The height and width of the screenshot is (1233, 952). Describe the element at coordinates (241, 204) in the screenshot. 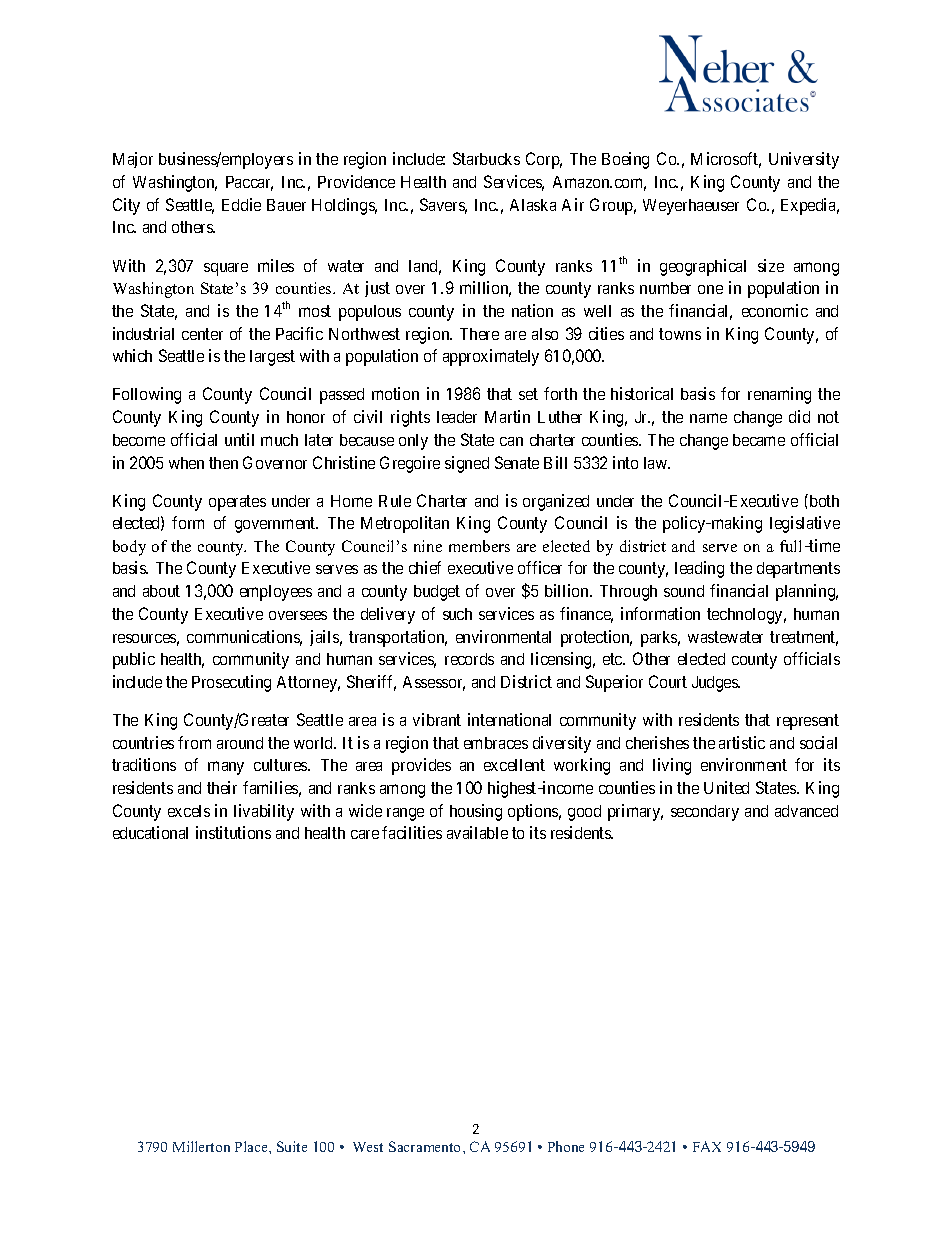

I see `Eddie` at that location.
